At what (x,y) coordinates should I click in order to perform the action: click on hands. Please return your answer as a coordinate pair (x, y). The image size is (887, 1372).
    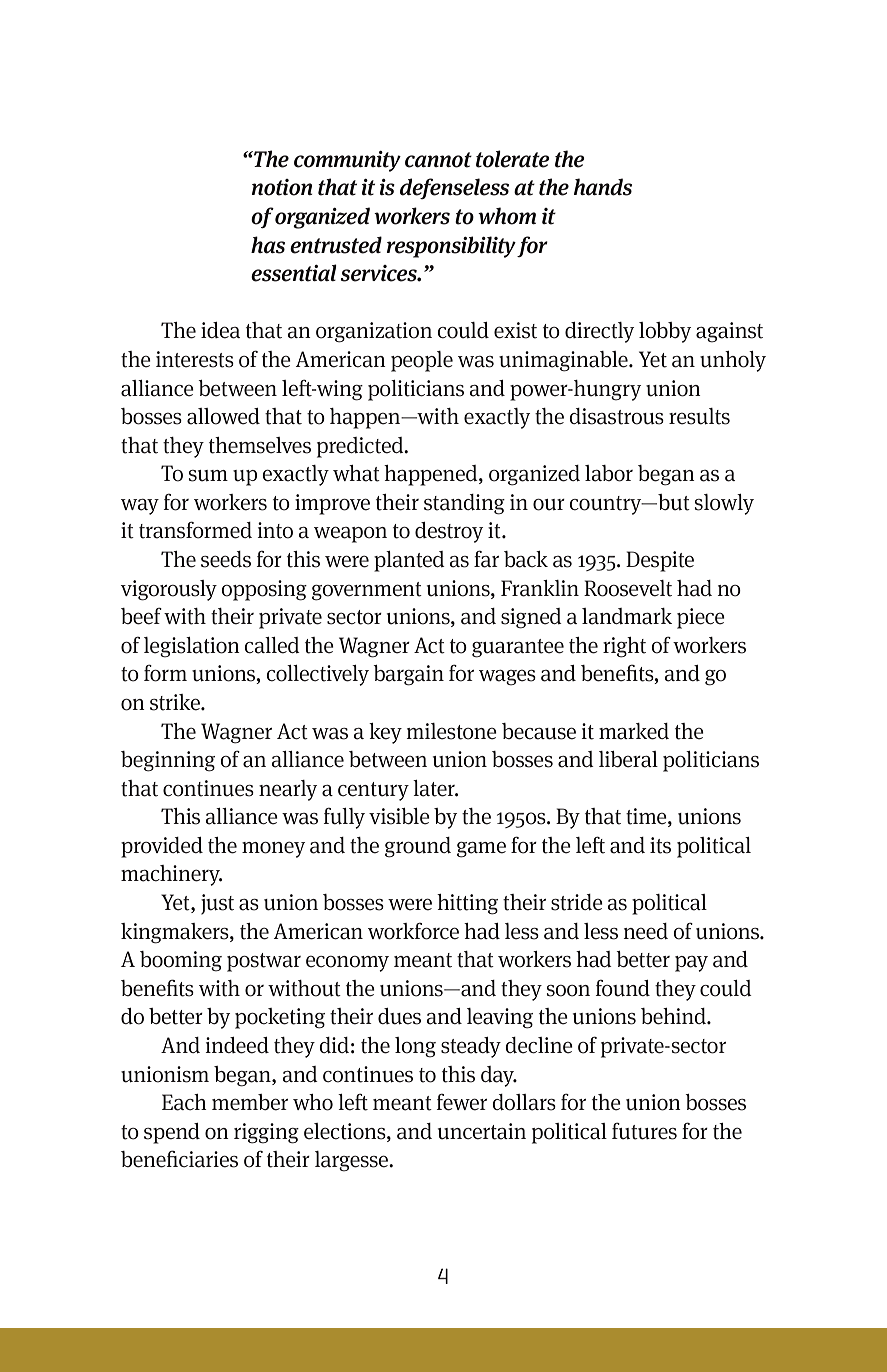
    Looking at the image, I should click on (603, 187).
